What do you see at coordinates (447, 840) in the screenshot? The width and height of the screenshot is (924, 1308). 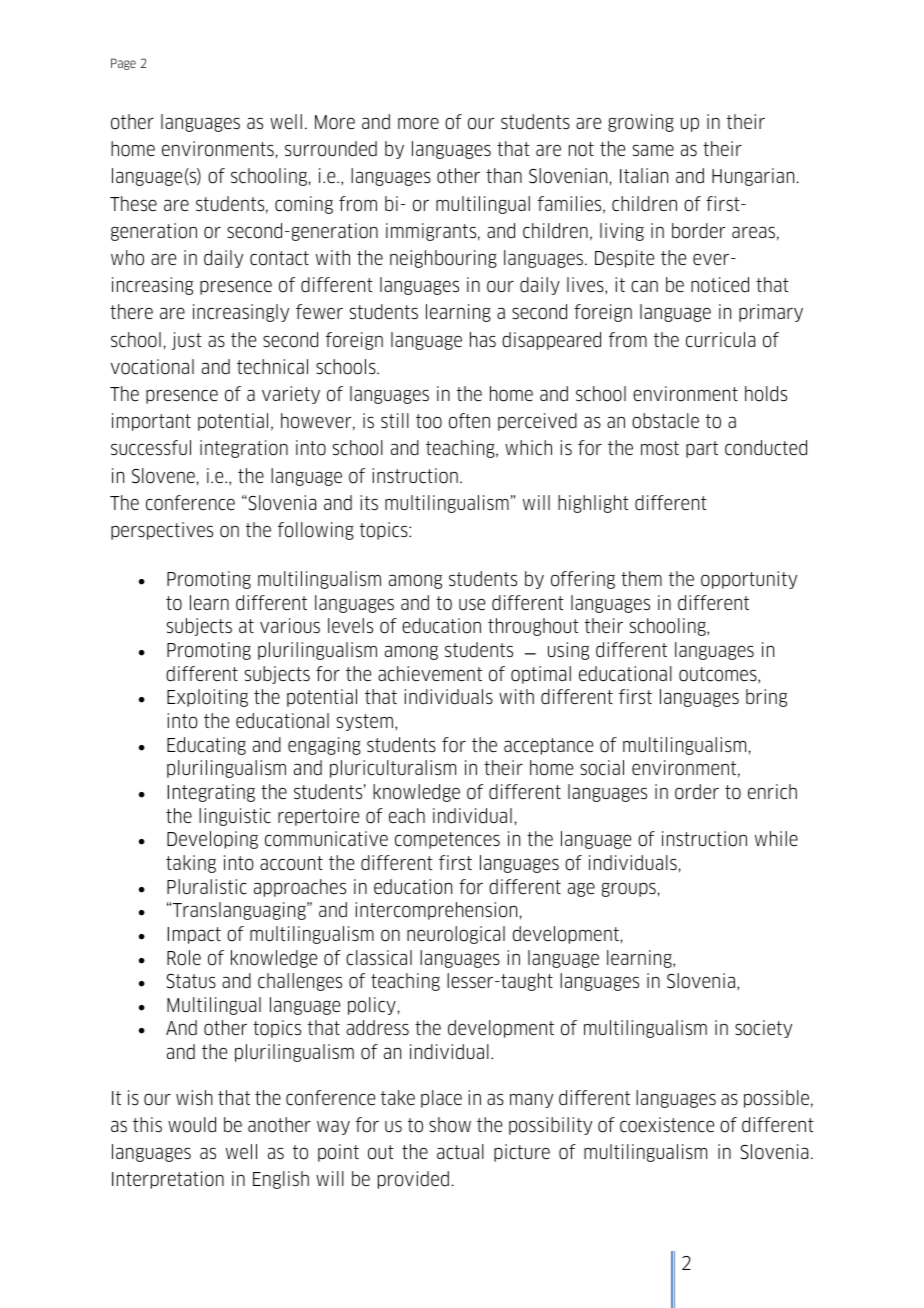 I see `competences` at bounding box center [447, 840].
